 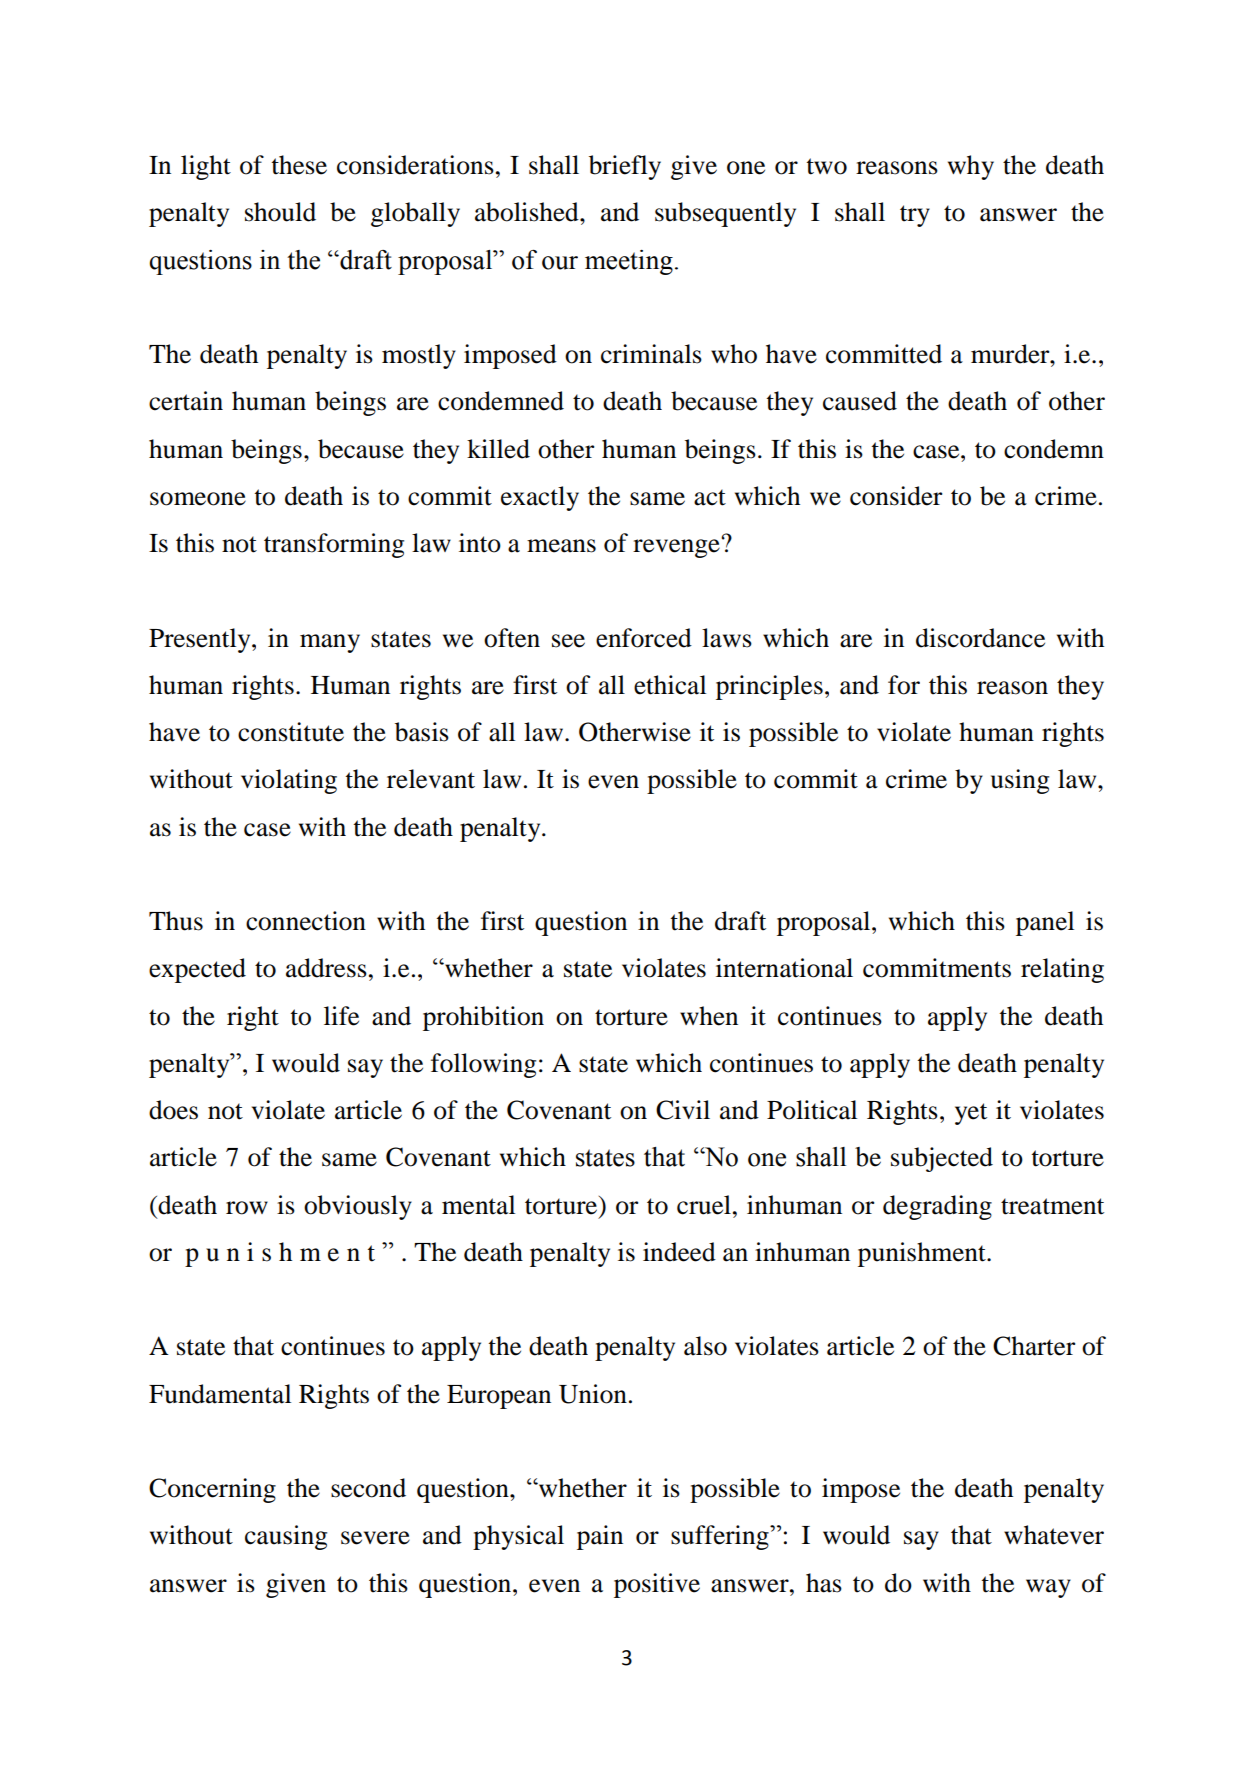 What do you see at coordinates (561, 546) in the page?
I see `means` at bounding box center [561, 546].
